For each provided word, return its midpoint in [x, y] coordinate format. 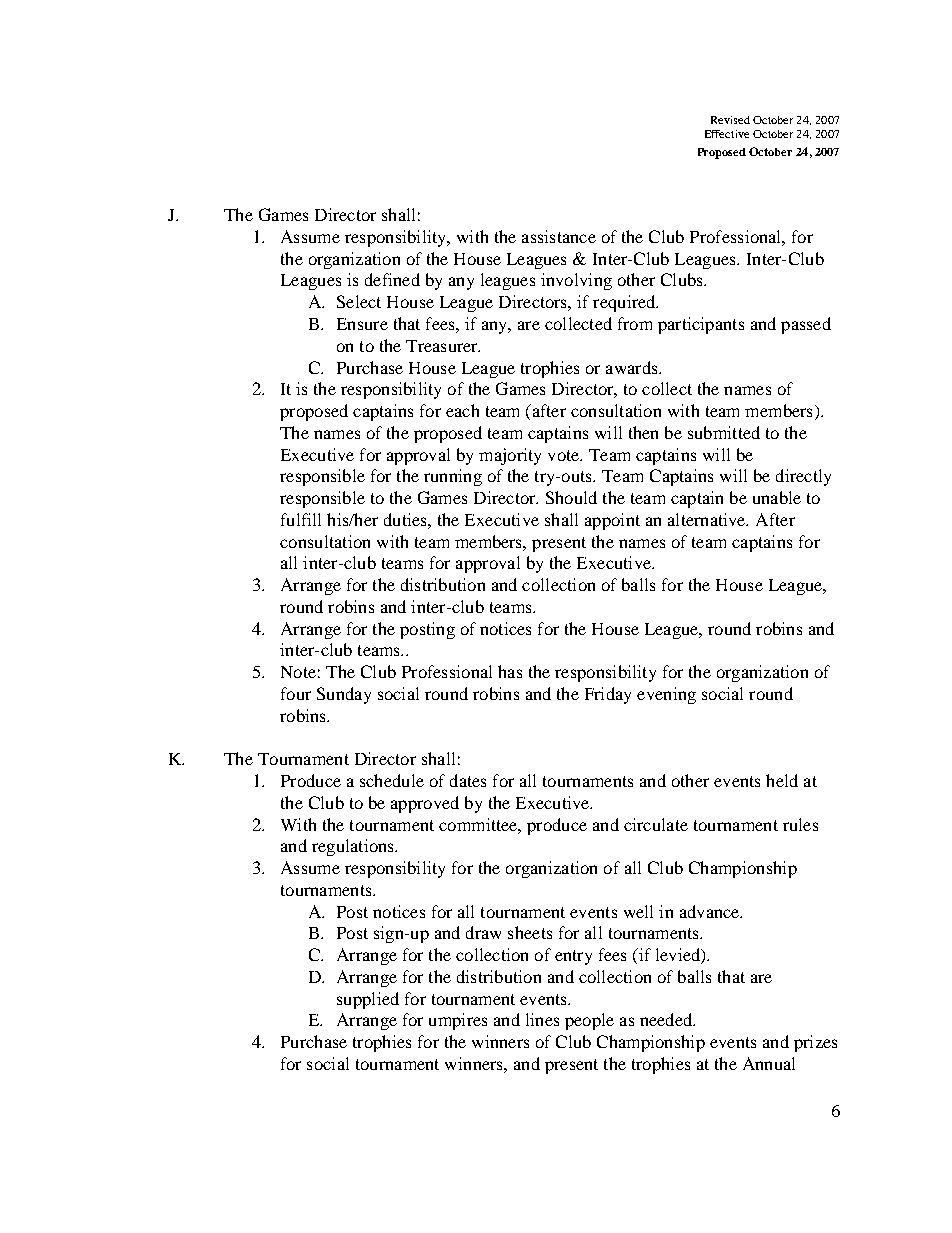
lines [542, 1019]
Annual [769, 1063]
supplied [368, 1000]
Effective [727, 134]
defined [392, 279]
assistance [559, 236]
